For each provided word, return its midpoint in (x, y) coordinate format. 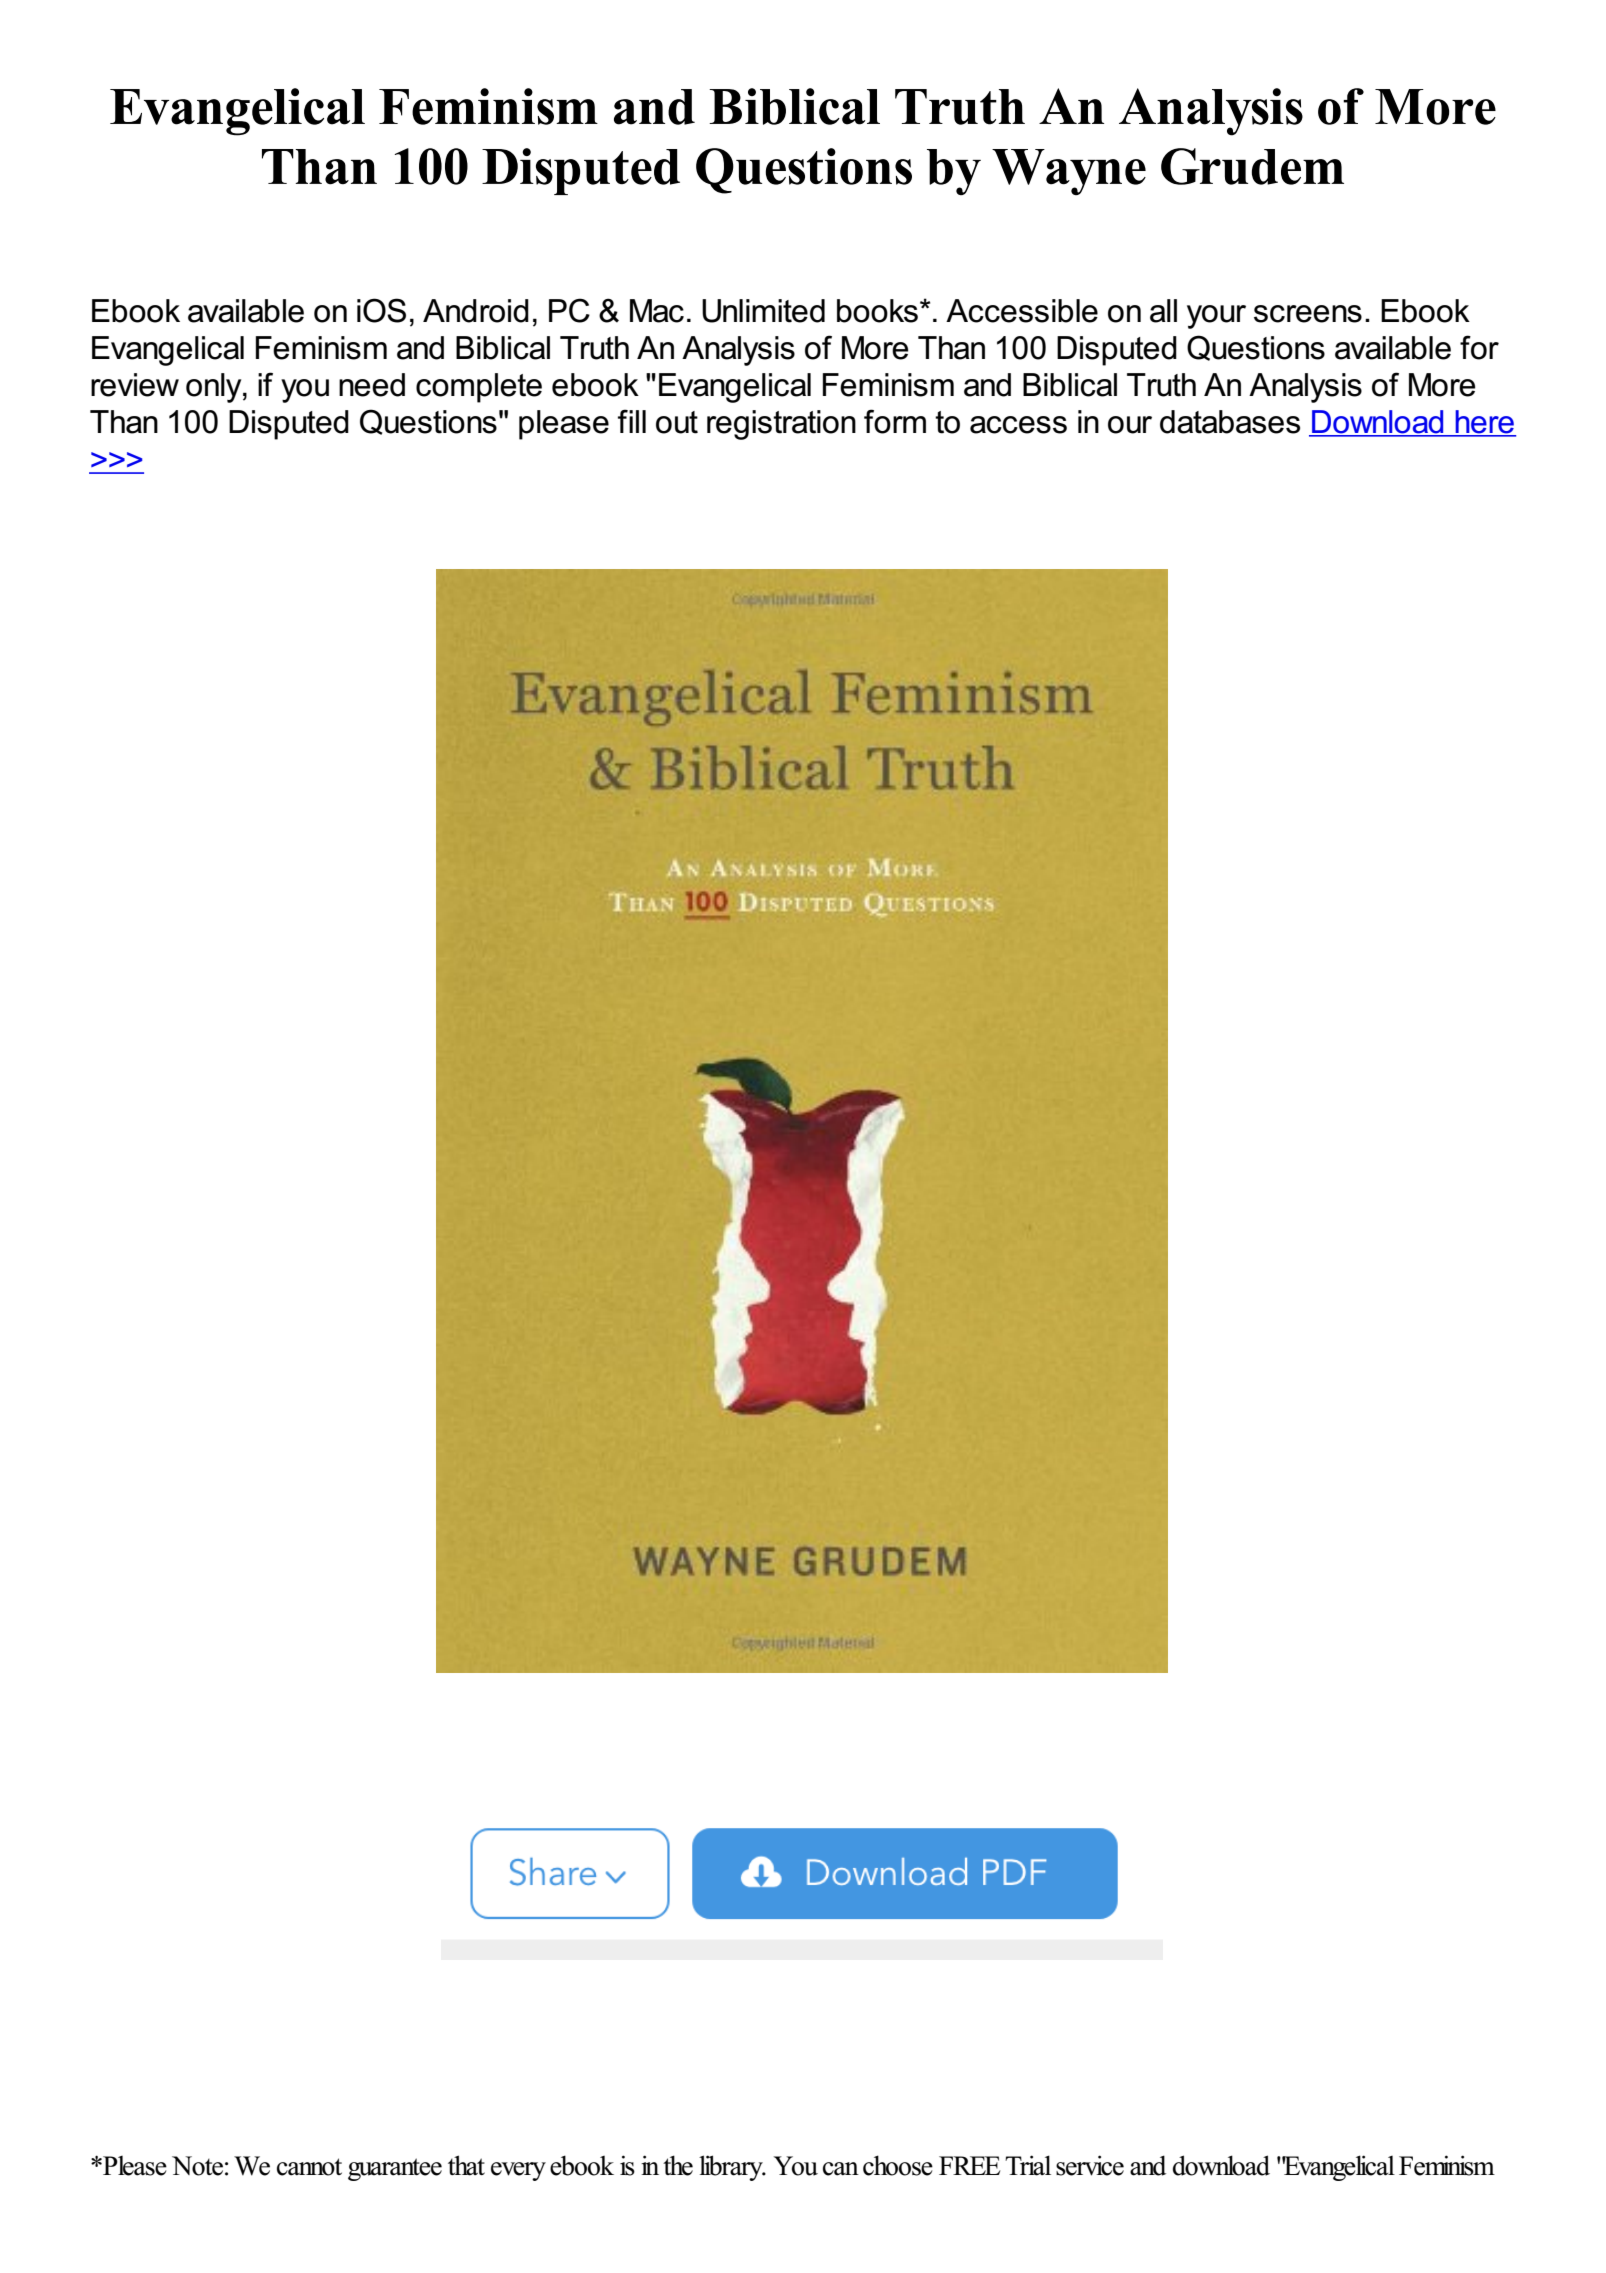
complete (479, 388)
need (372, 385)
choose (898, 2165)
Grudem (1252, 166)
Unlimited (763, 311)
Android (476, 311)
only (215, 388)
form (895, 421)
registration (781, 425)
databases (1230, 422)
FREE (969, 2165)
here (1485, 423)
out (677, 422)
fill (632, 421)
